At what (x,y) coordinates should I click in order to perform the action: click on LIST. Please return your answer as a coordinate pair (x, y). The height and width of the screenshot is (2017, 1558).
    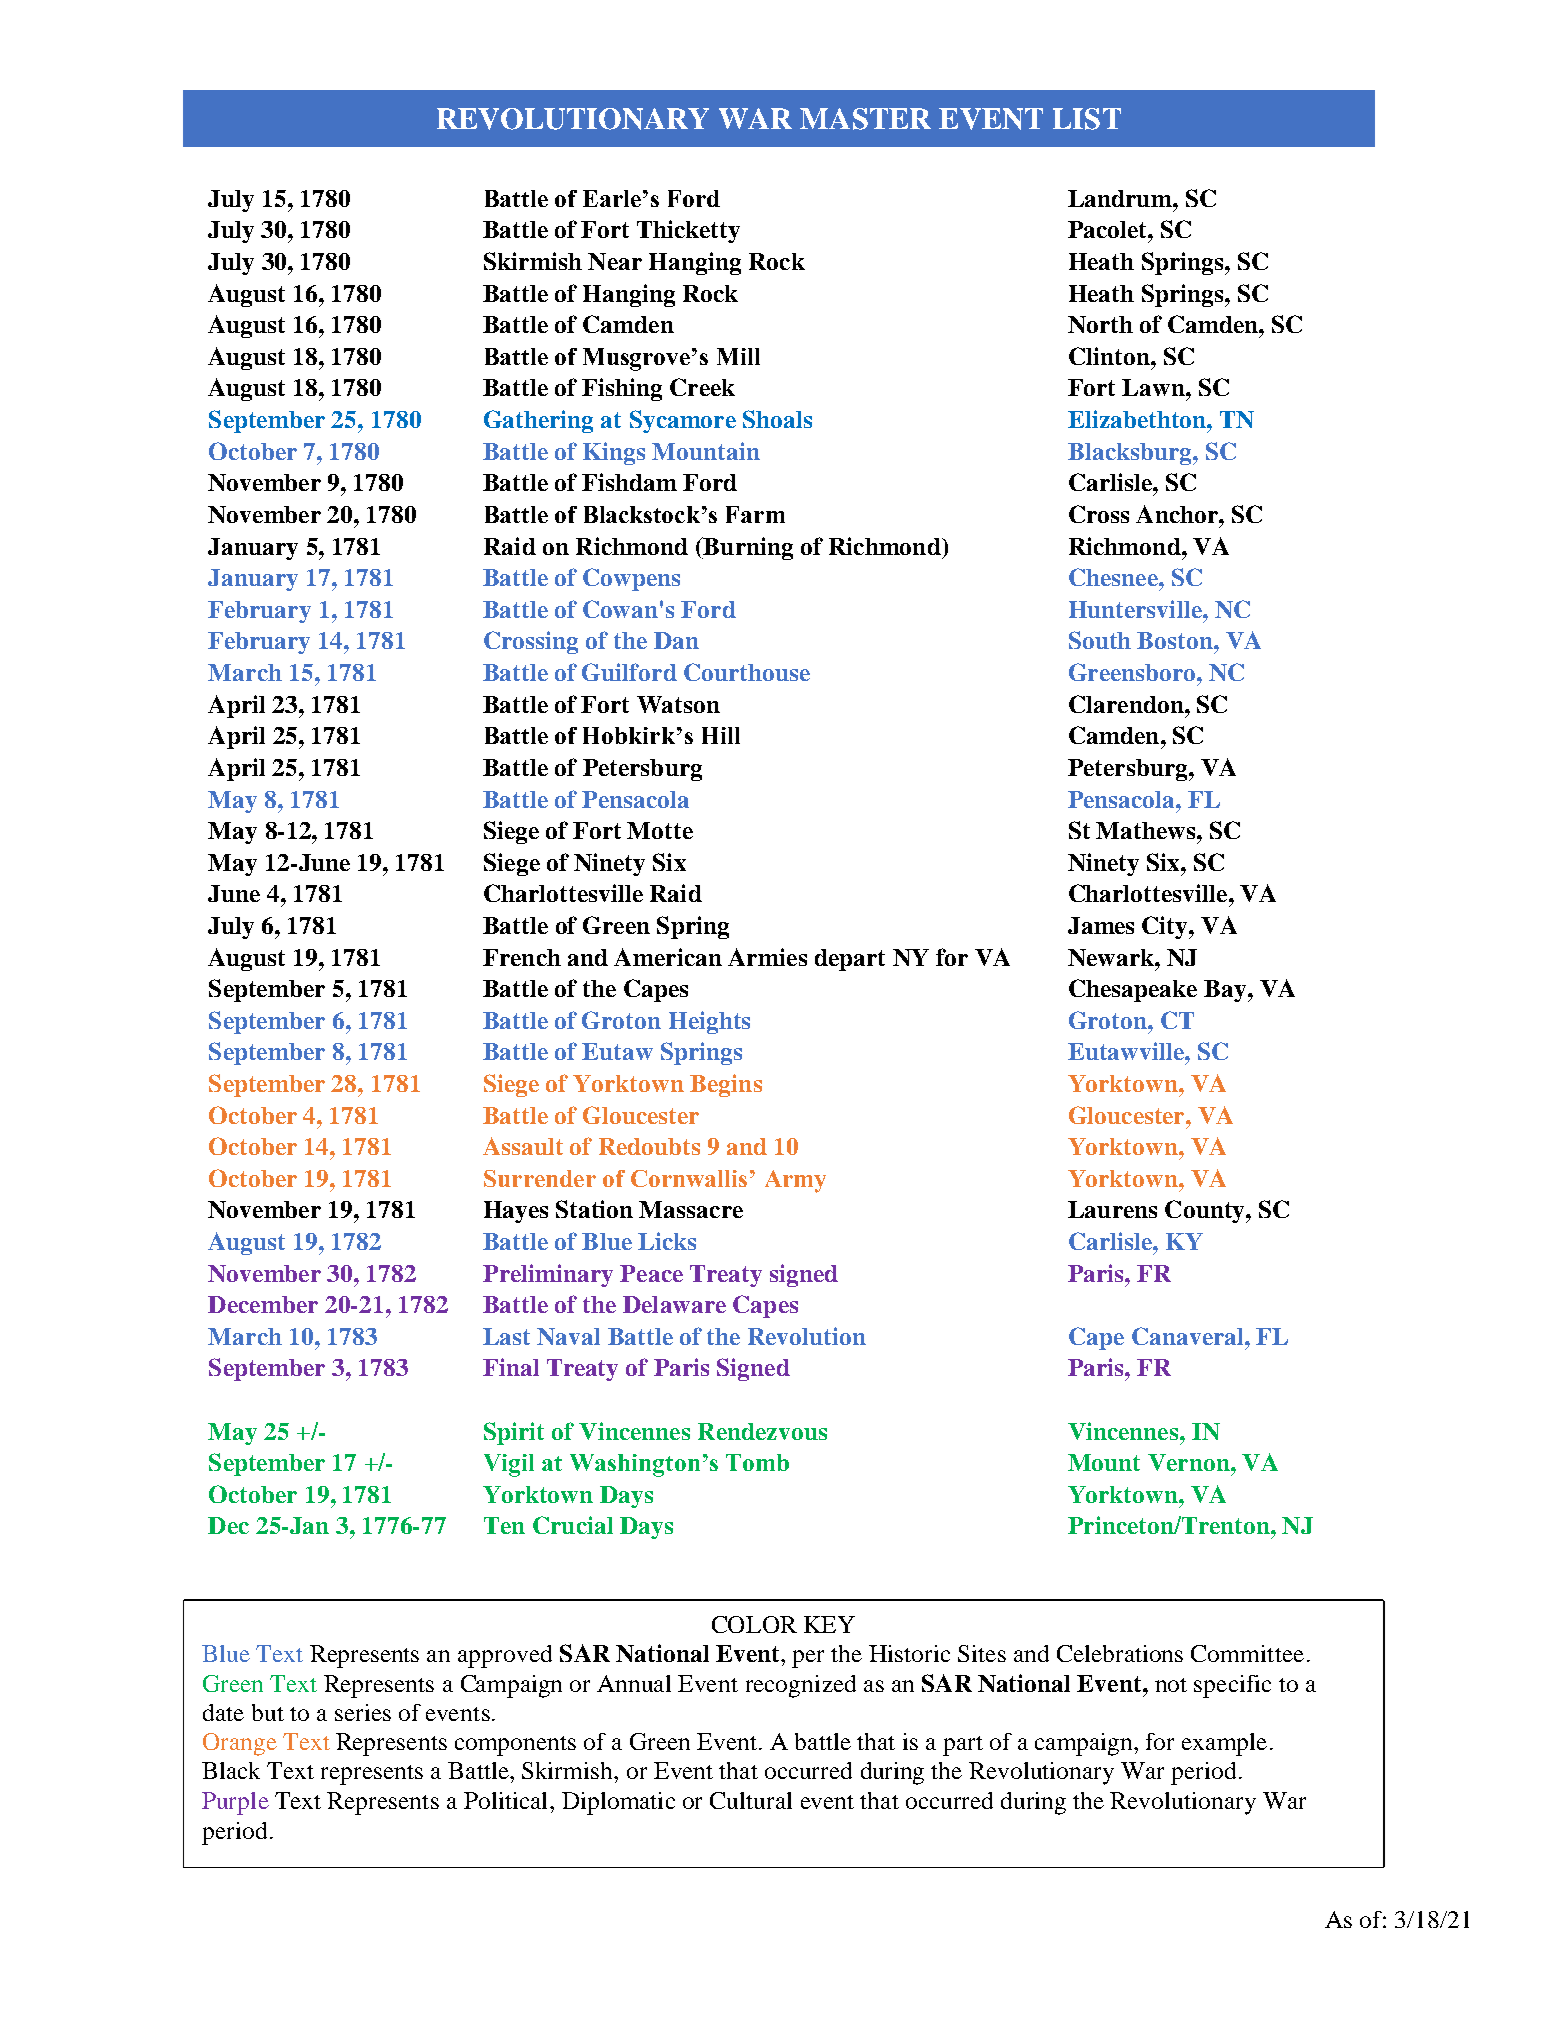
    Looking at the image, I should click on (1087, 119).
